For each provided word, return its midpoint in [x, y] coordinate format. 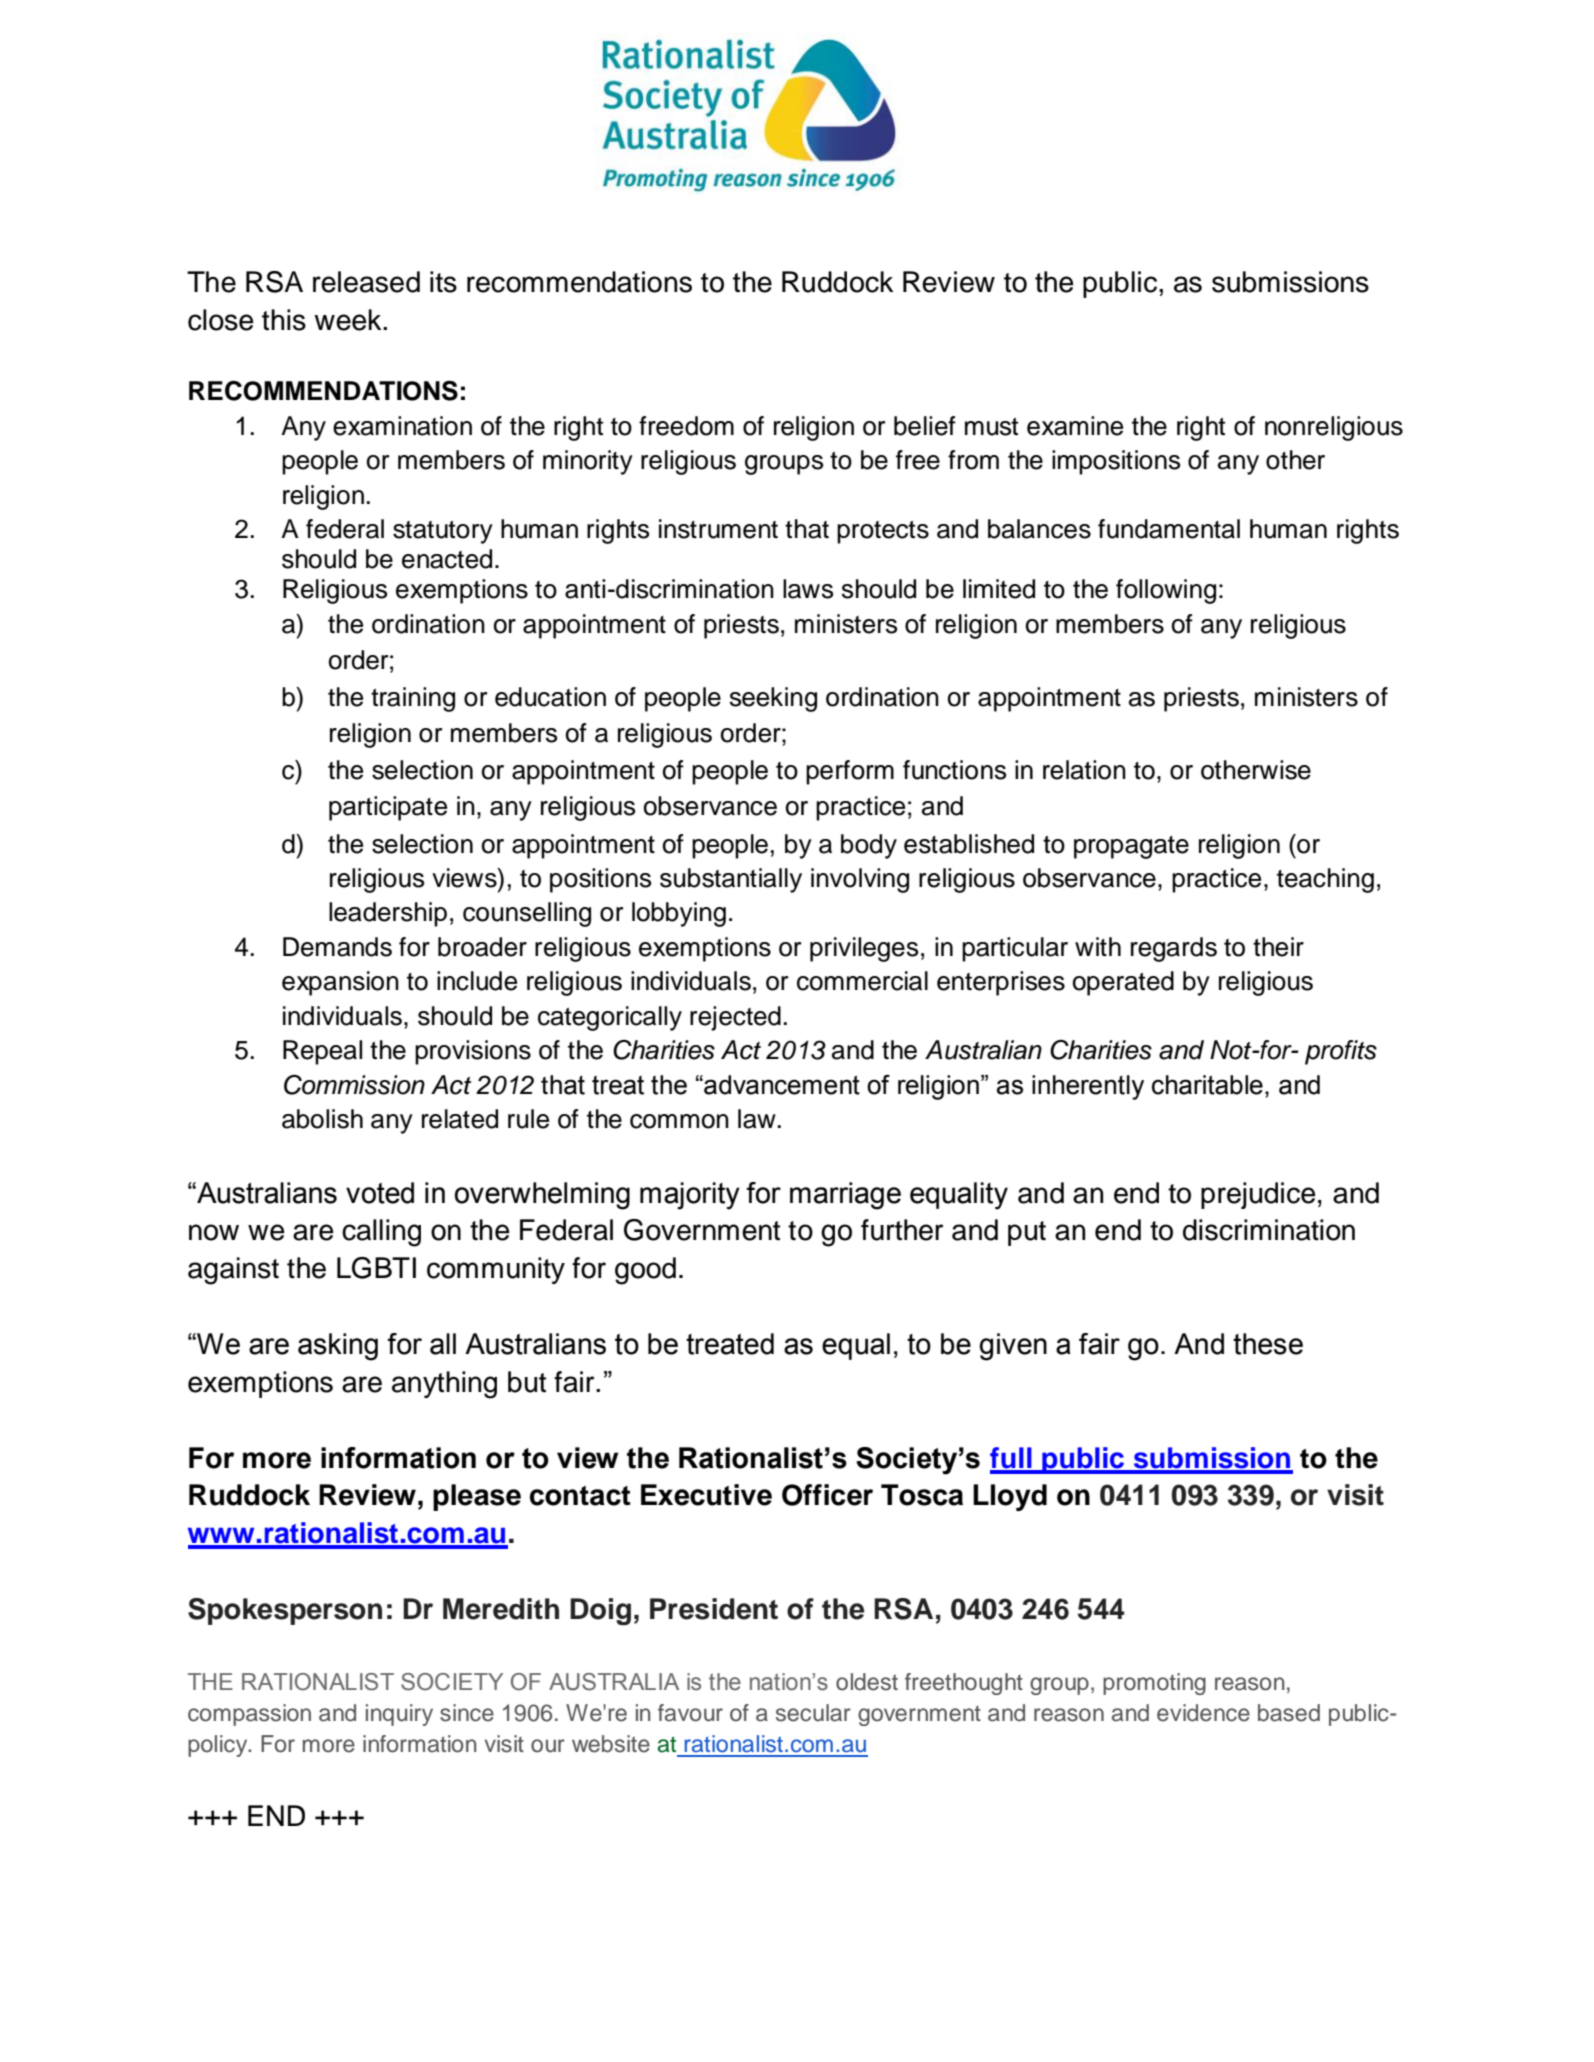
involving [860, 880]
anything [444, 1385]
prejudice [1258, 1195]
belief [925, 426]
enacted [447, 559]
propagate [1131, 847]
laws [808, 589]
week [349, 320]
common [679, 1121]
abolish [322, 1119]
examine [1075, 426]
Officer [827, 1495]
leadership [388, 914]
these [1268, 1344]
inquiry [399, 1715]
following [1166, 591]
